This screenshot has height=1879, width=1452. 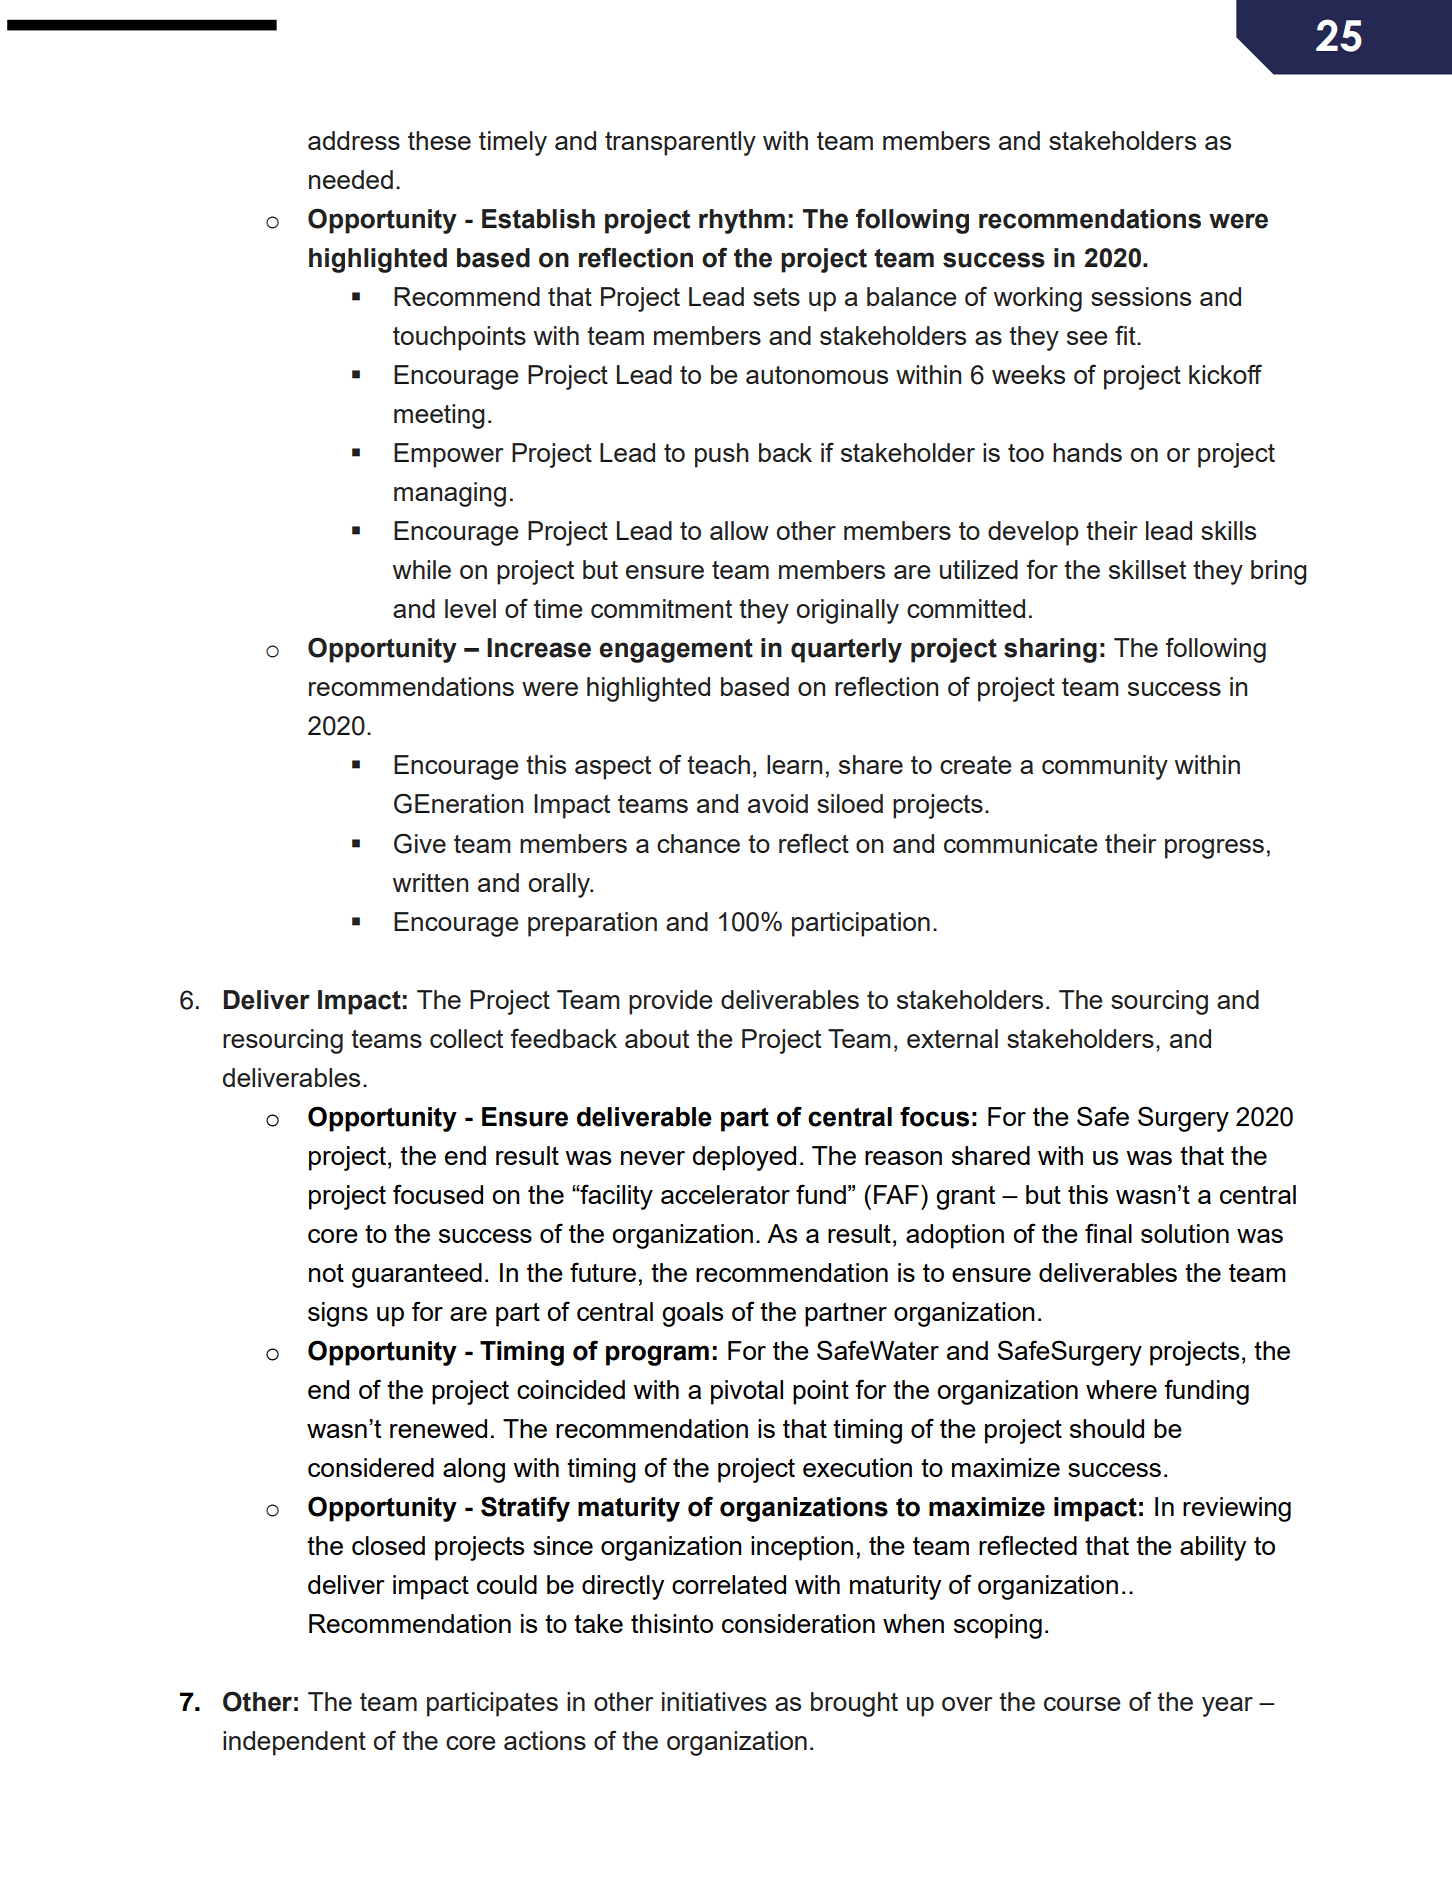 What do you see at coordinates (671, 1002) in the screenshot?
I see `provide` at bounding box center [671, 1002].
